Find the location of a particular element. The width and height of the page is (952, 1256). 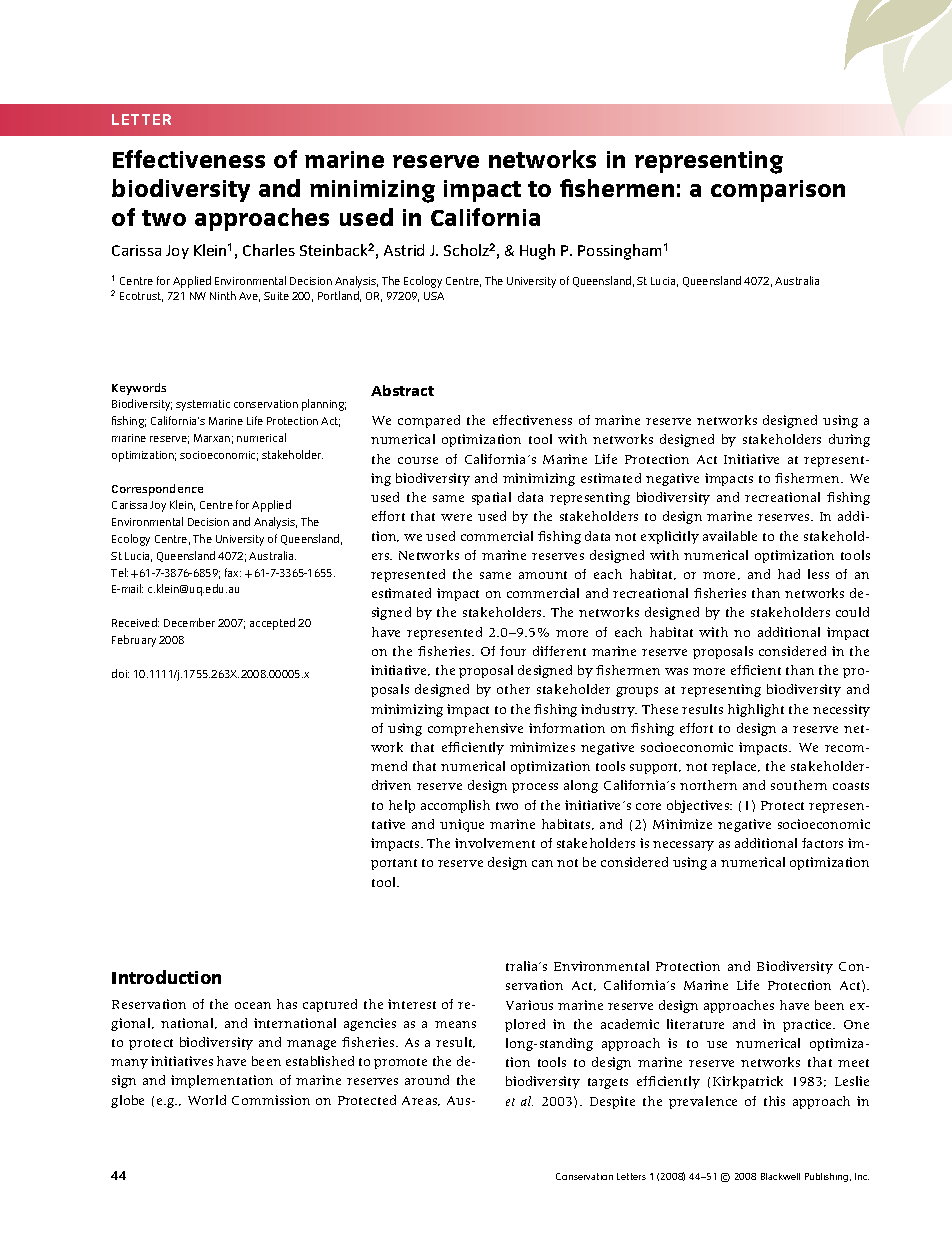

Areas is located at coordinates (421, 1101).
